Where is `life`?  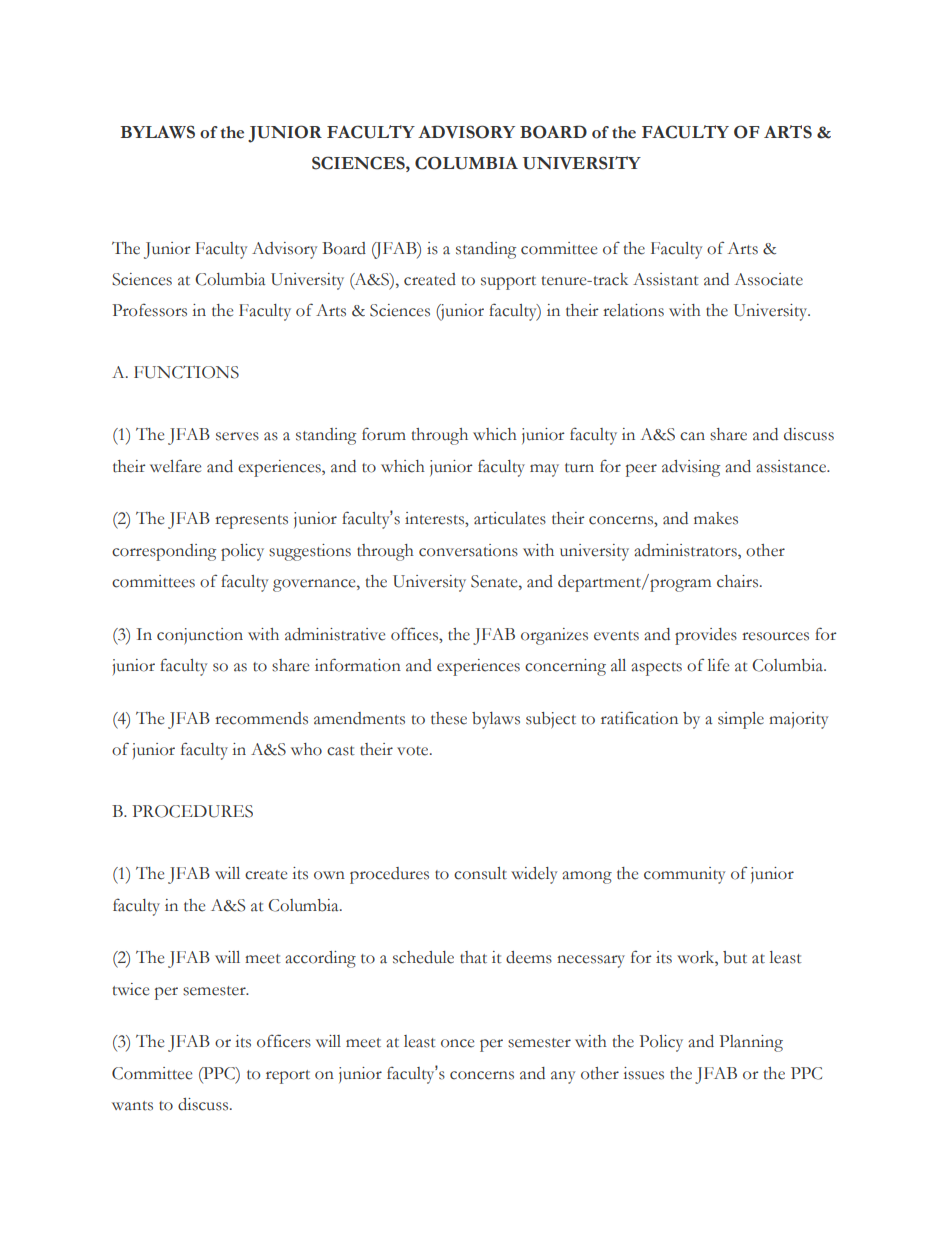 life is located at coordinates (718, 665).
